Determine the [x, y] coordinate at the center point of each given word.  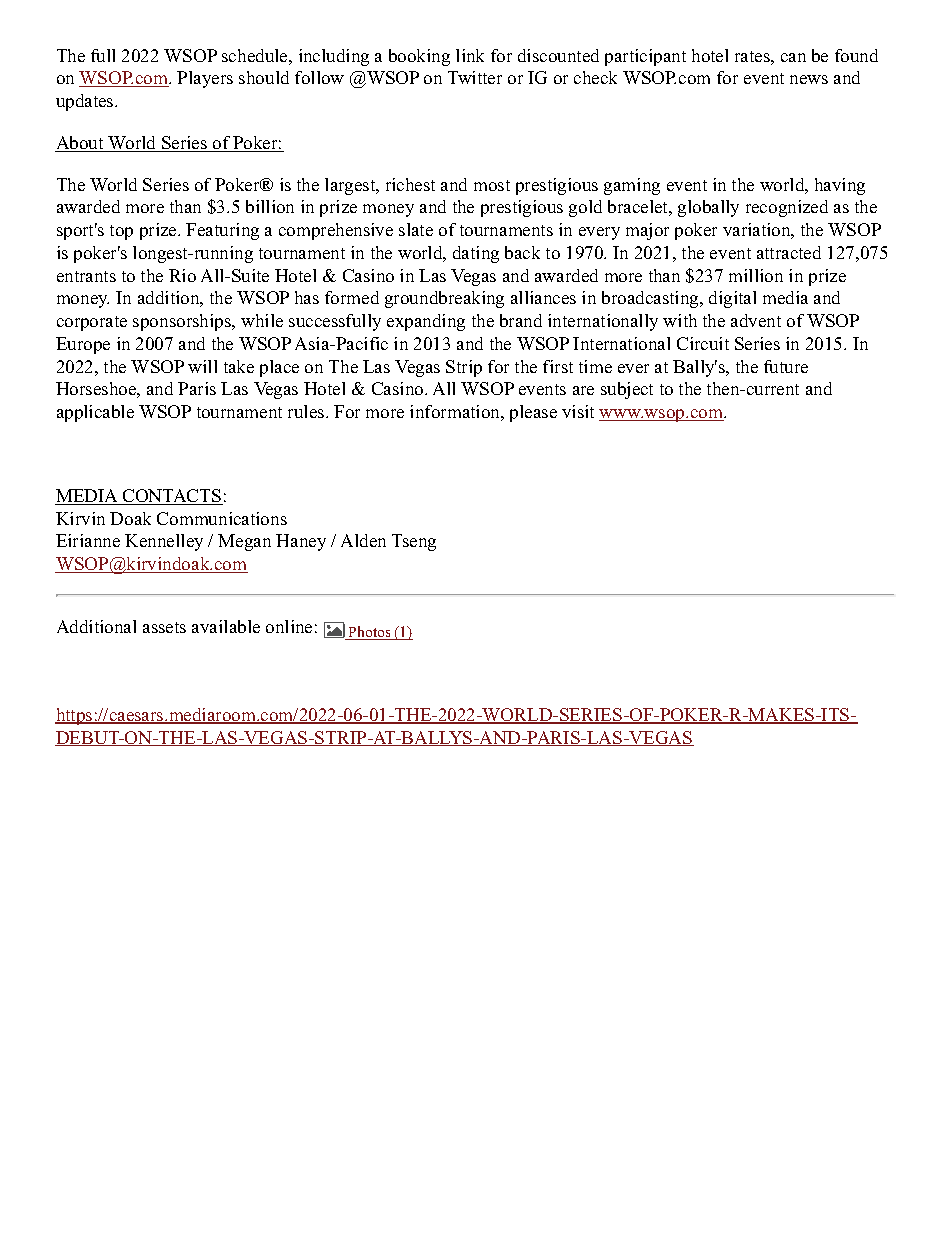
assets [164, 627]
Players [205, 79]
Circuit [703, 343]
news [809, 79]
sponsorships [183, 322]
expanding [426, 322]
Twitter [475, 77]
